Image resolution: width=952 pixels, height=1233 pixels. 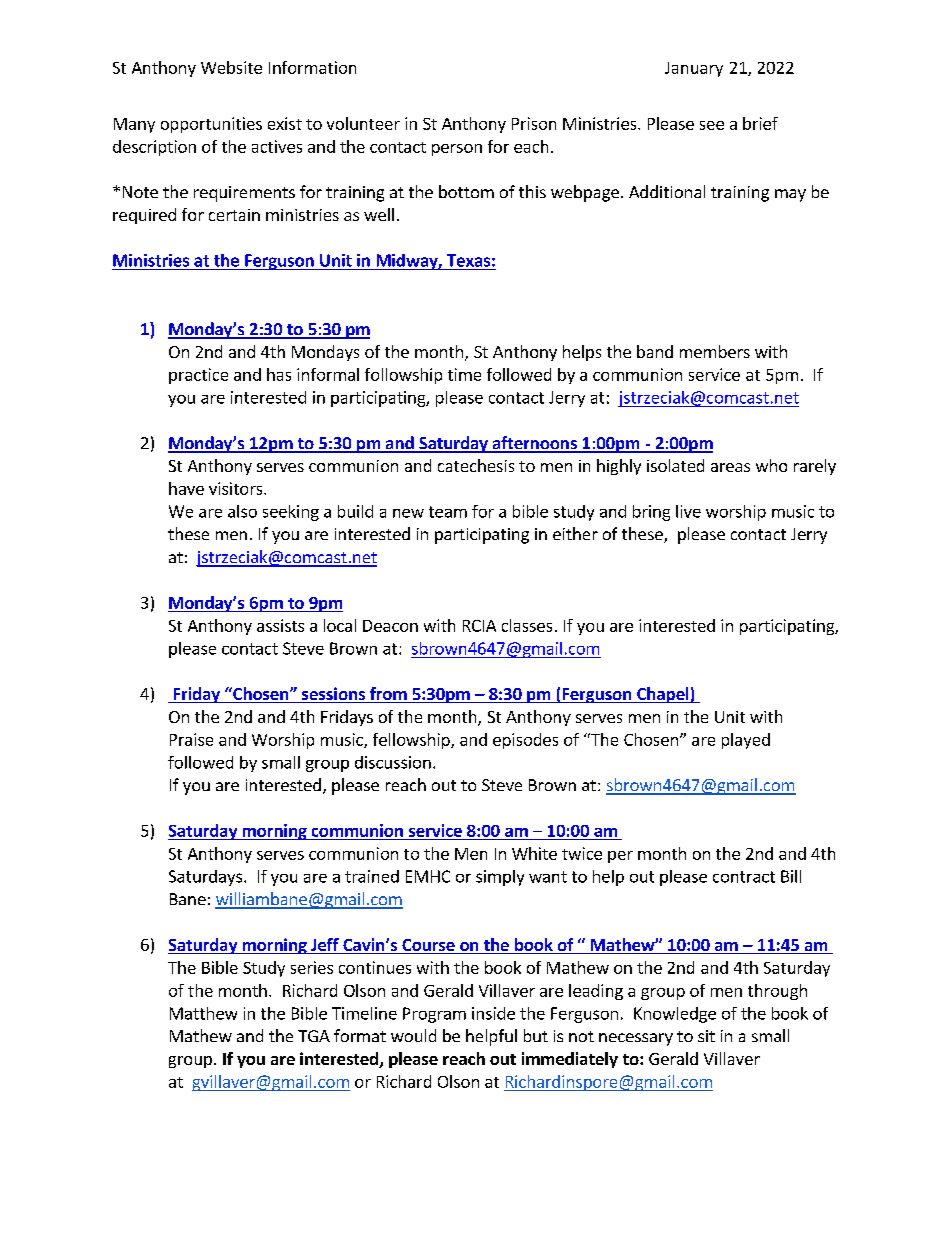 What do you see at coordinates (534, 123) in the image?
I see `Prison` at bounding box center [534, 123].
